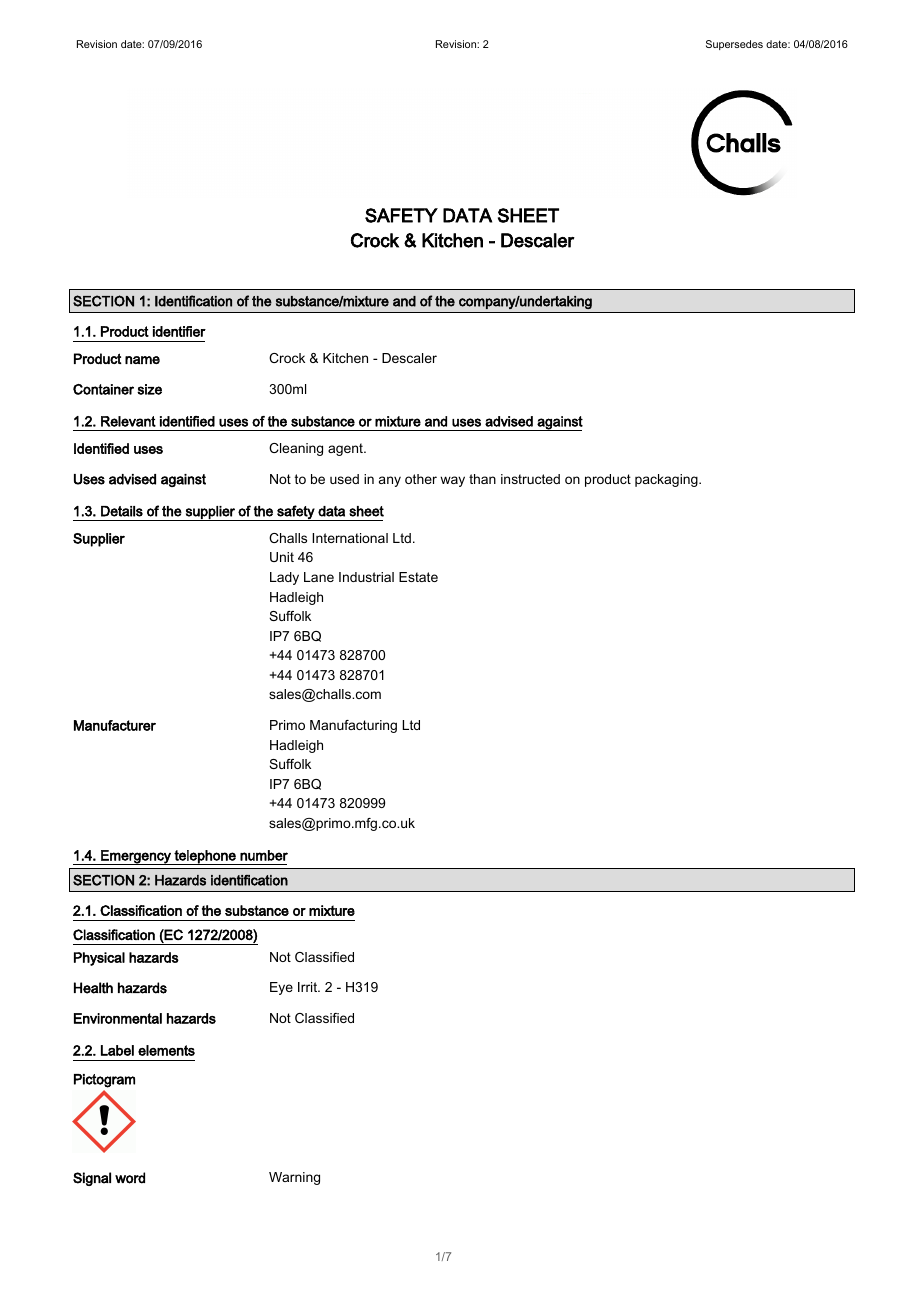 Image resolution: width=924 pixels, height=1308 pixels. Describe the element at coordinates (294, 1178) in the screenshot. I see `Warning` at that location.
